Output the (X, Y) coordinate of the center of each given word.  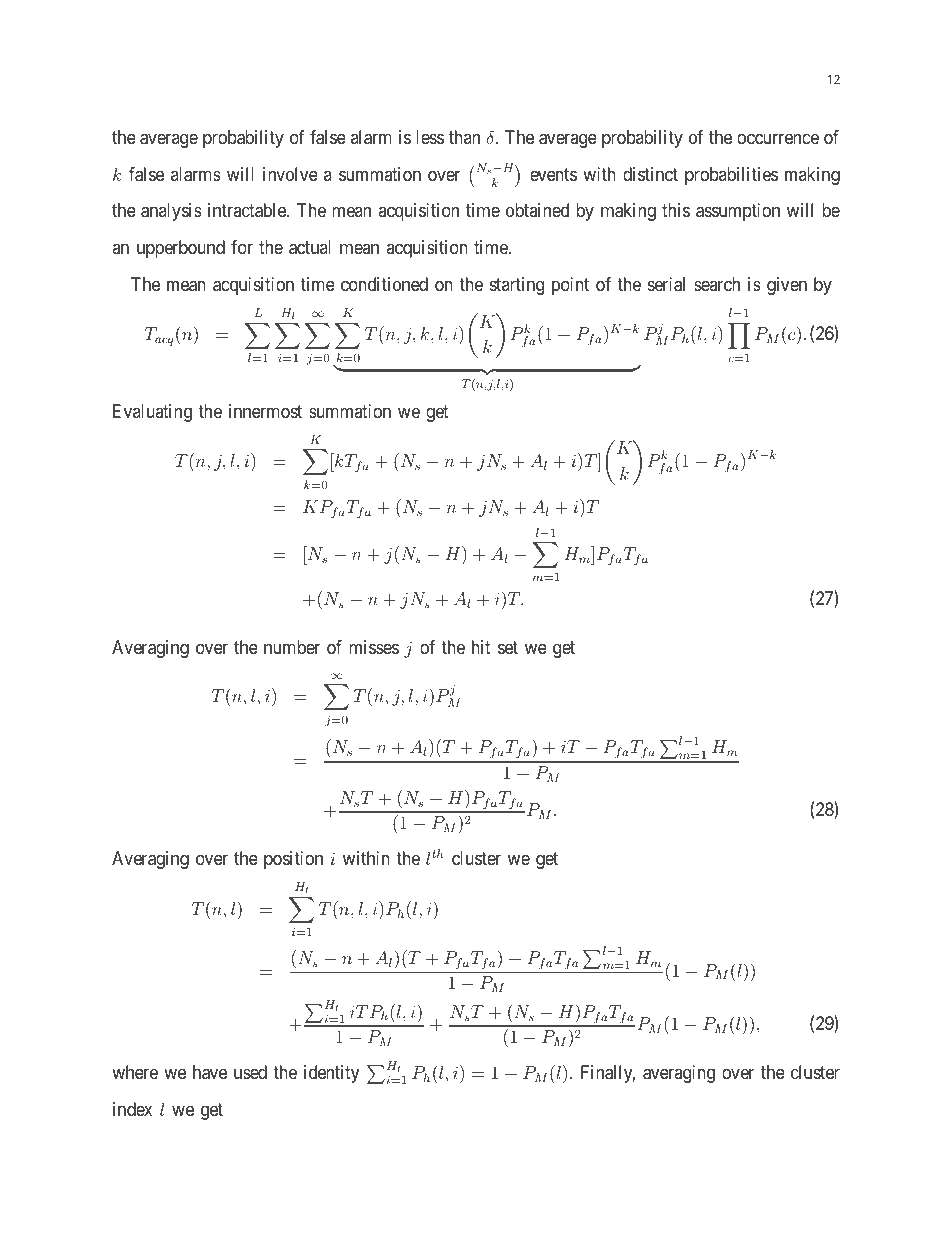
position (293, 860)
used (250, 1072)
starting (517, 286)
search (717, 284)
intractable (248, 210)
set (508, 647)
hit (481, 647)
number (292, 647)
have (210, 1072)
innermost (265, 411)
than (464, 137)
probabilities (731, 176)
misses (374, 647)
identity (331, 1074)
